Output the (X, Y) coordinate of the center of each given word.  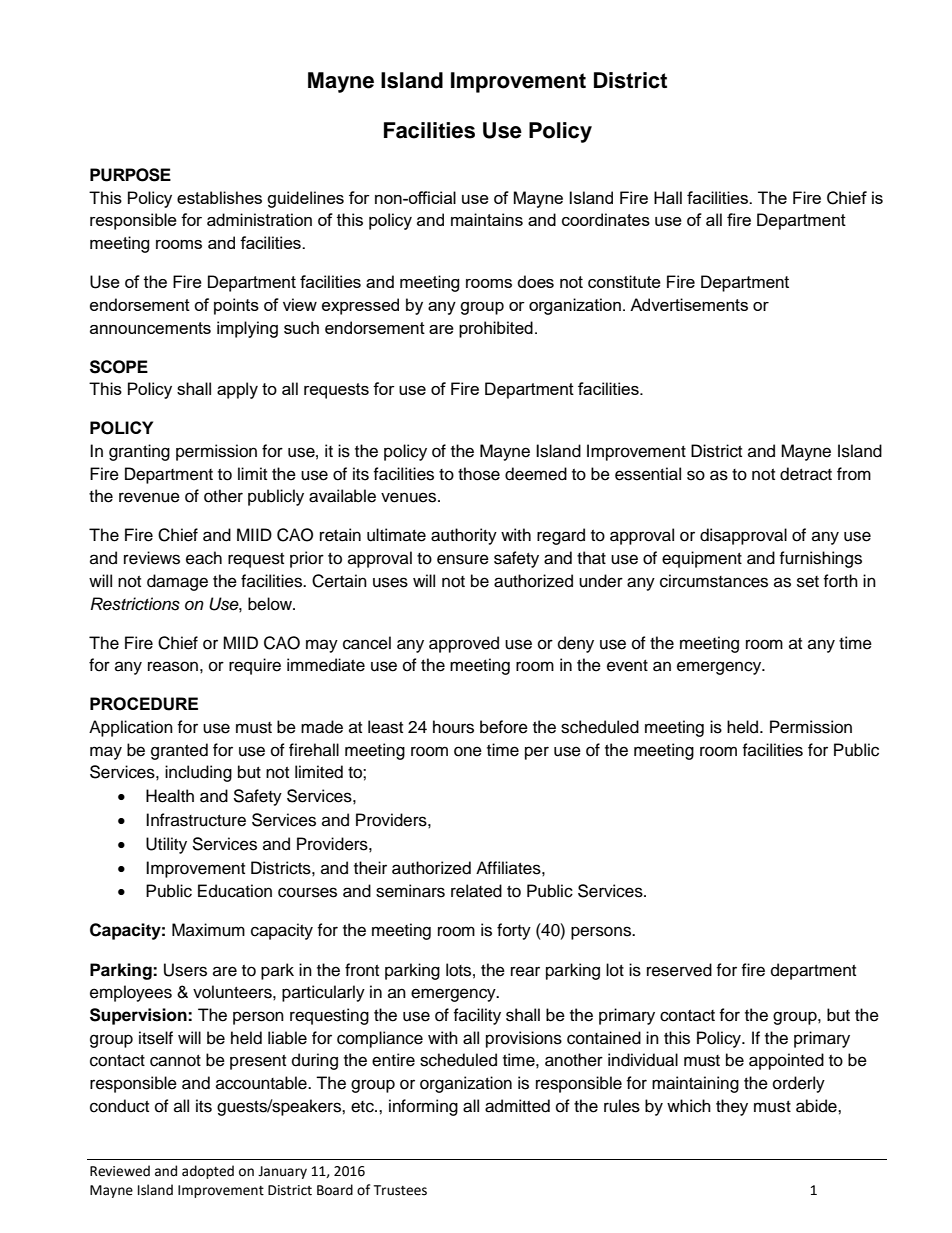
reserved (679, 970)
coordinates (606, 219)
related (476, 891)
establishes (219, 197)
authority (464, 536)
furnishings (820, 559)
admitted (517, 1106)
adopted (208, 1172)
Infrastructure (196, 820)
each (204, 558)
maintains (487, 219)
